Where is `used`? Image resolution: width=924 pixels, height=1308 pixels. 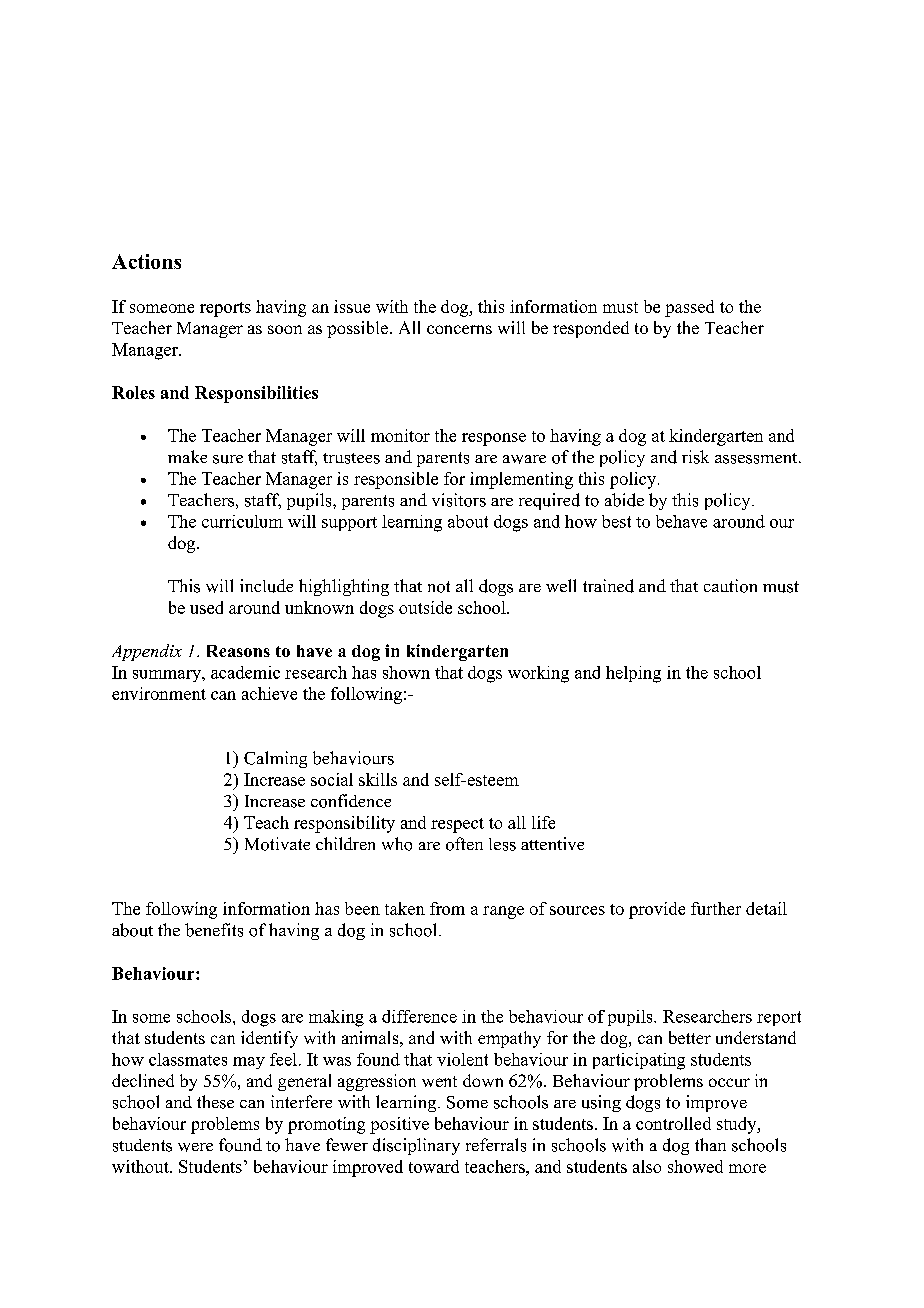
used is located at coordinates (206, 607).
